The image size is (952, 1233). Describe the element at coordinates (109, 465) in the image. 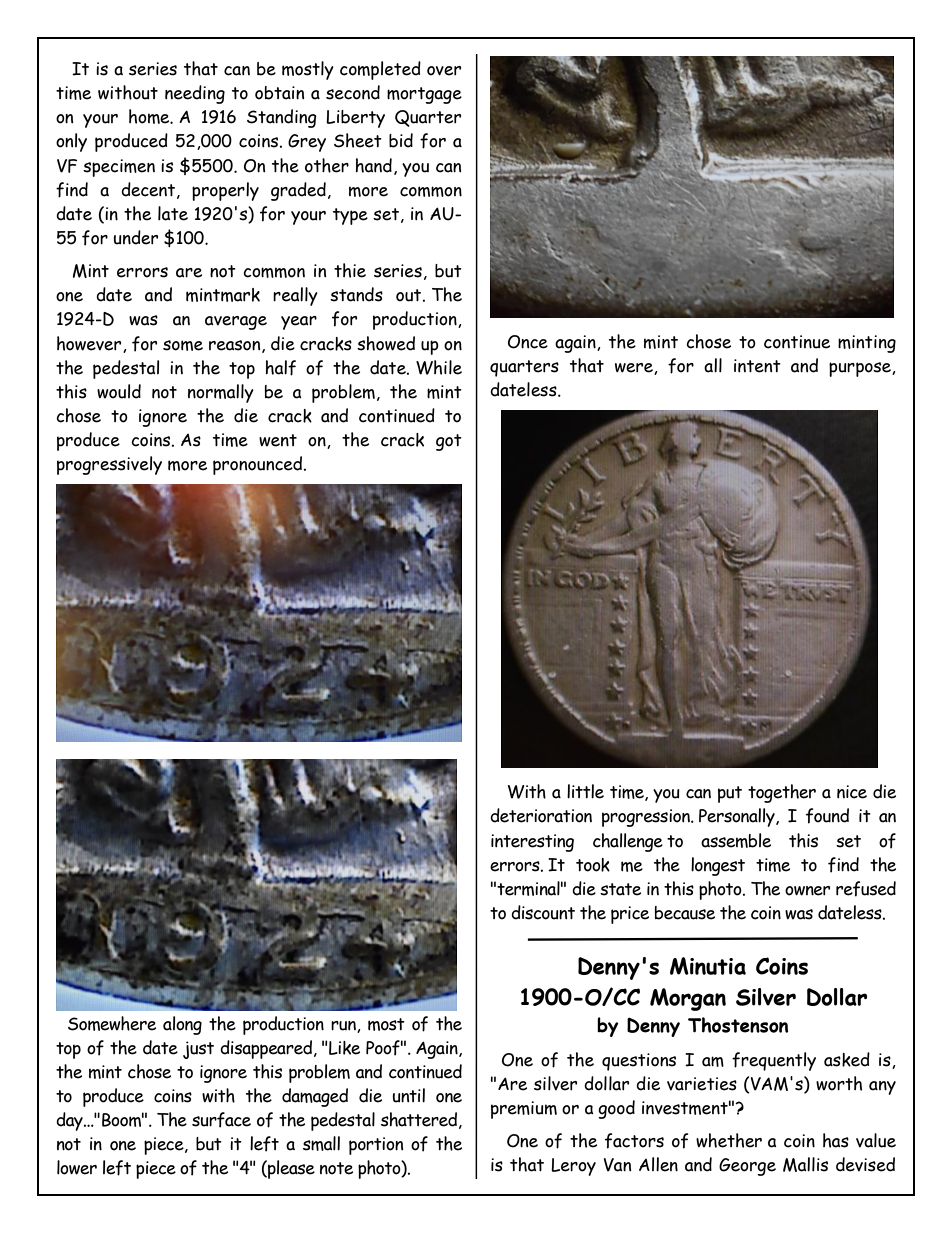

I see `progressively` at that location.
